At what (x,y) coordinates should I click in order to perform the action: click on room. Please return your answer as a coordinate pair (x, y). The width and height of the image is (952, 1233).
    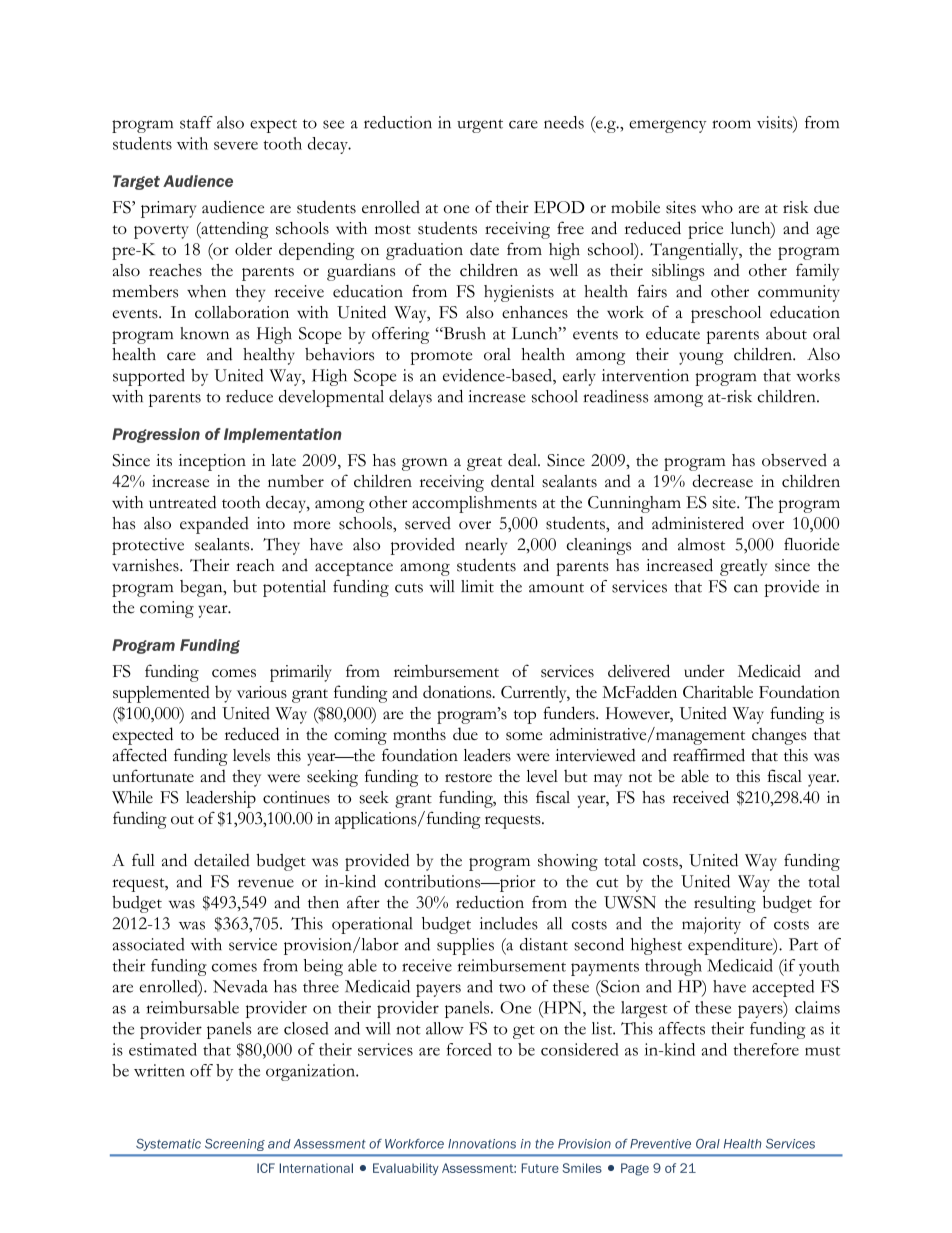
    Looking at the image, I should click on (731, 124).
